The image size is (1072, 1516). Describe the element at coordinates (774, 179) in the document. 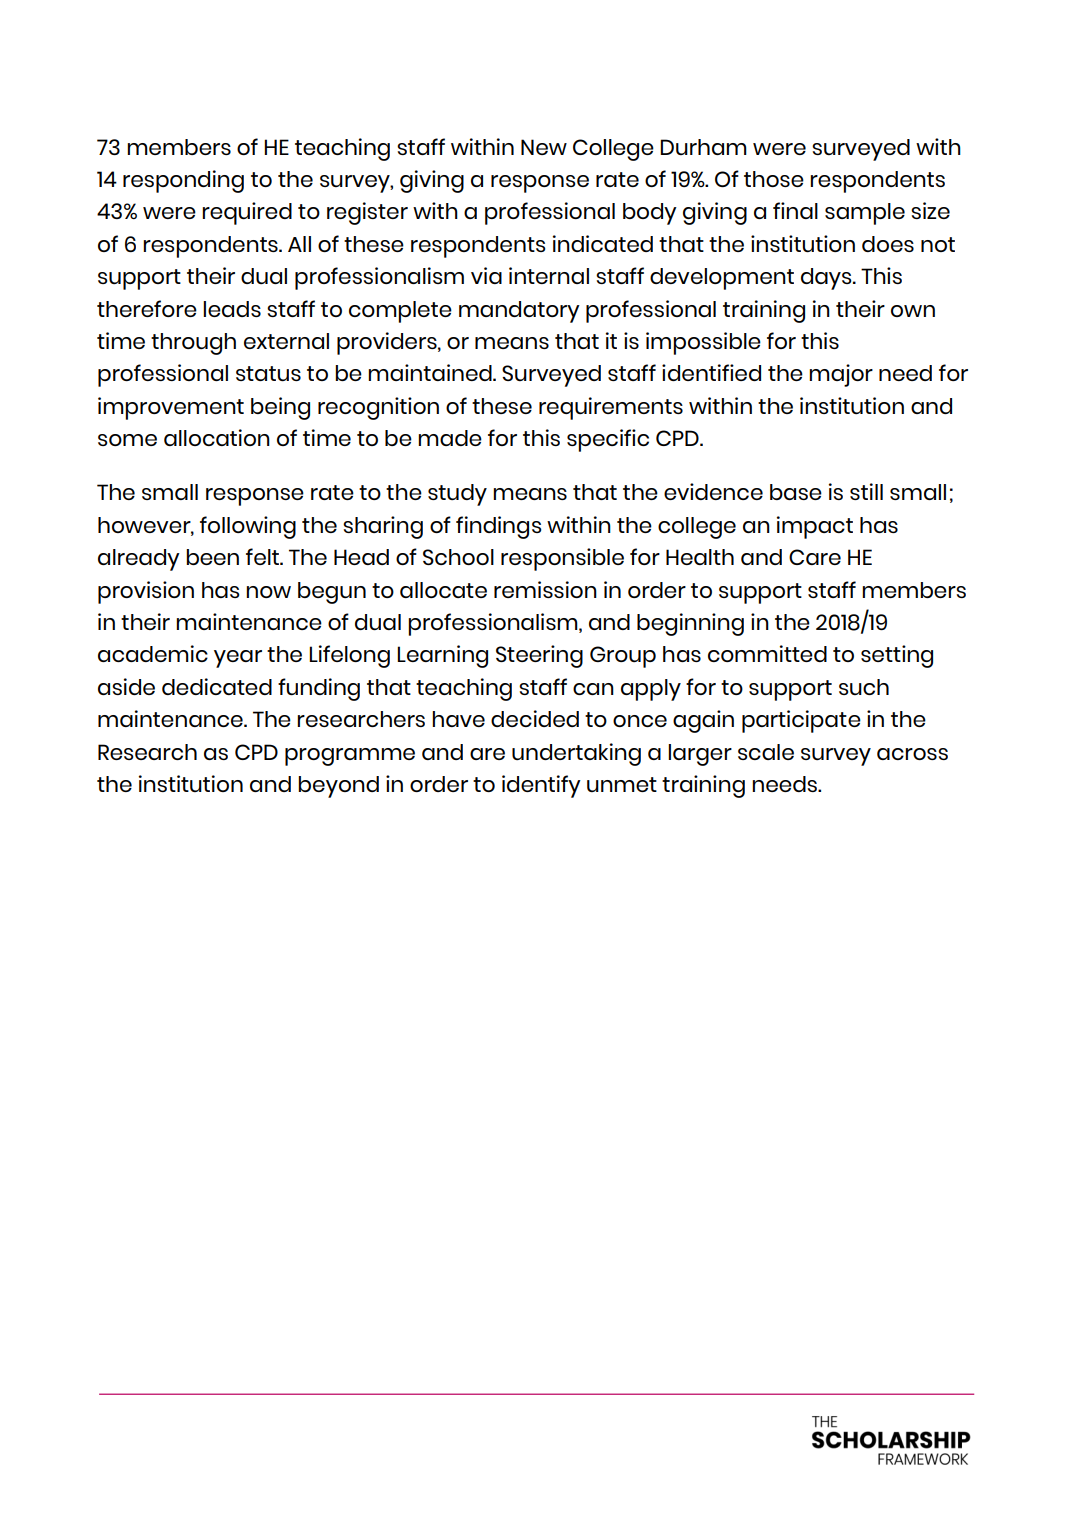

I see `those` at that location.
